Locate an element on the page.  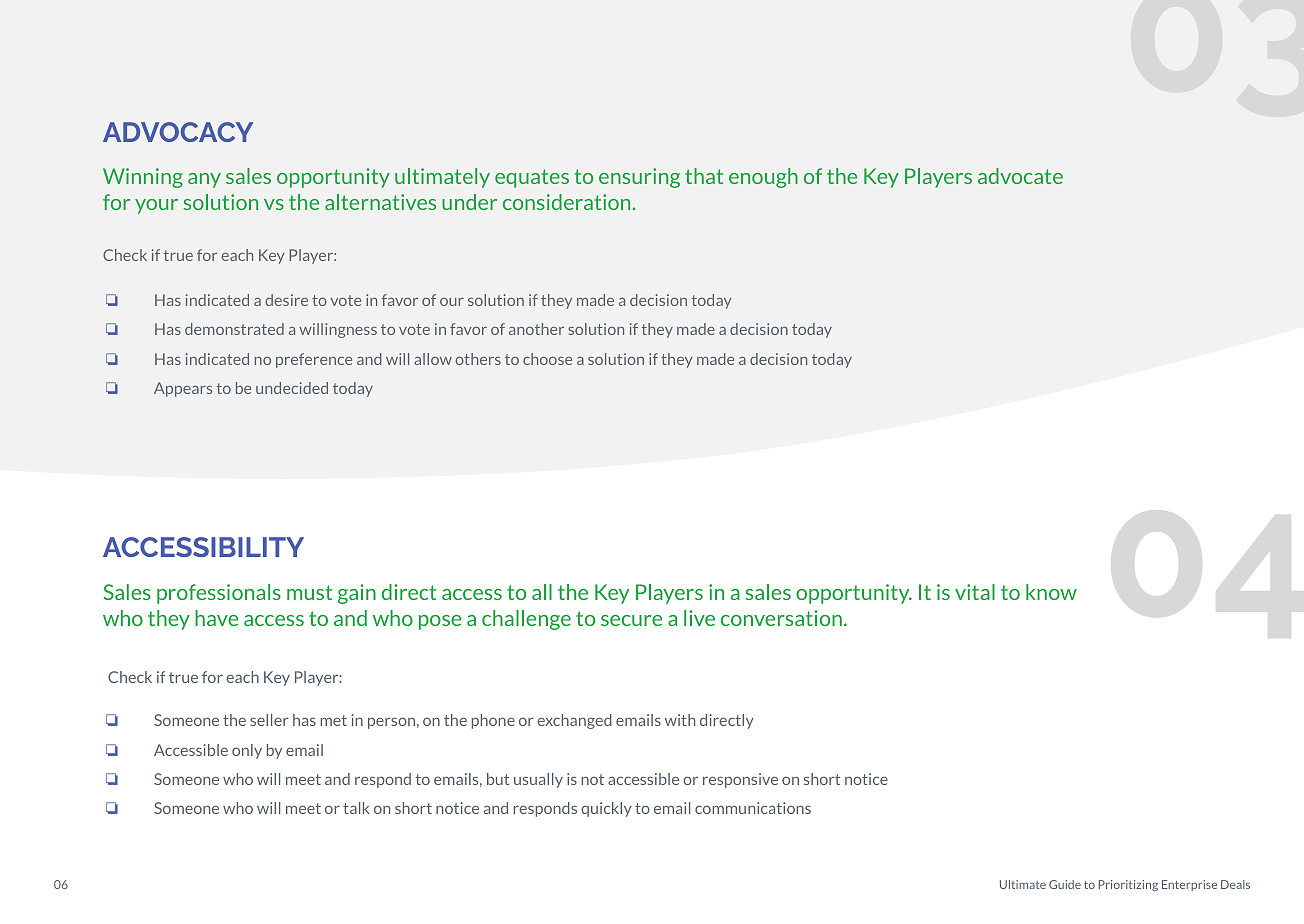
know is located at coordinates (1051, 592).
